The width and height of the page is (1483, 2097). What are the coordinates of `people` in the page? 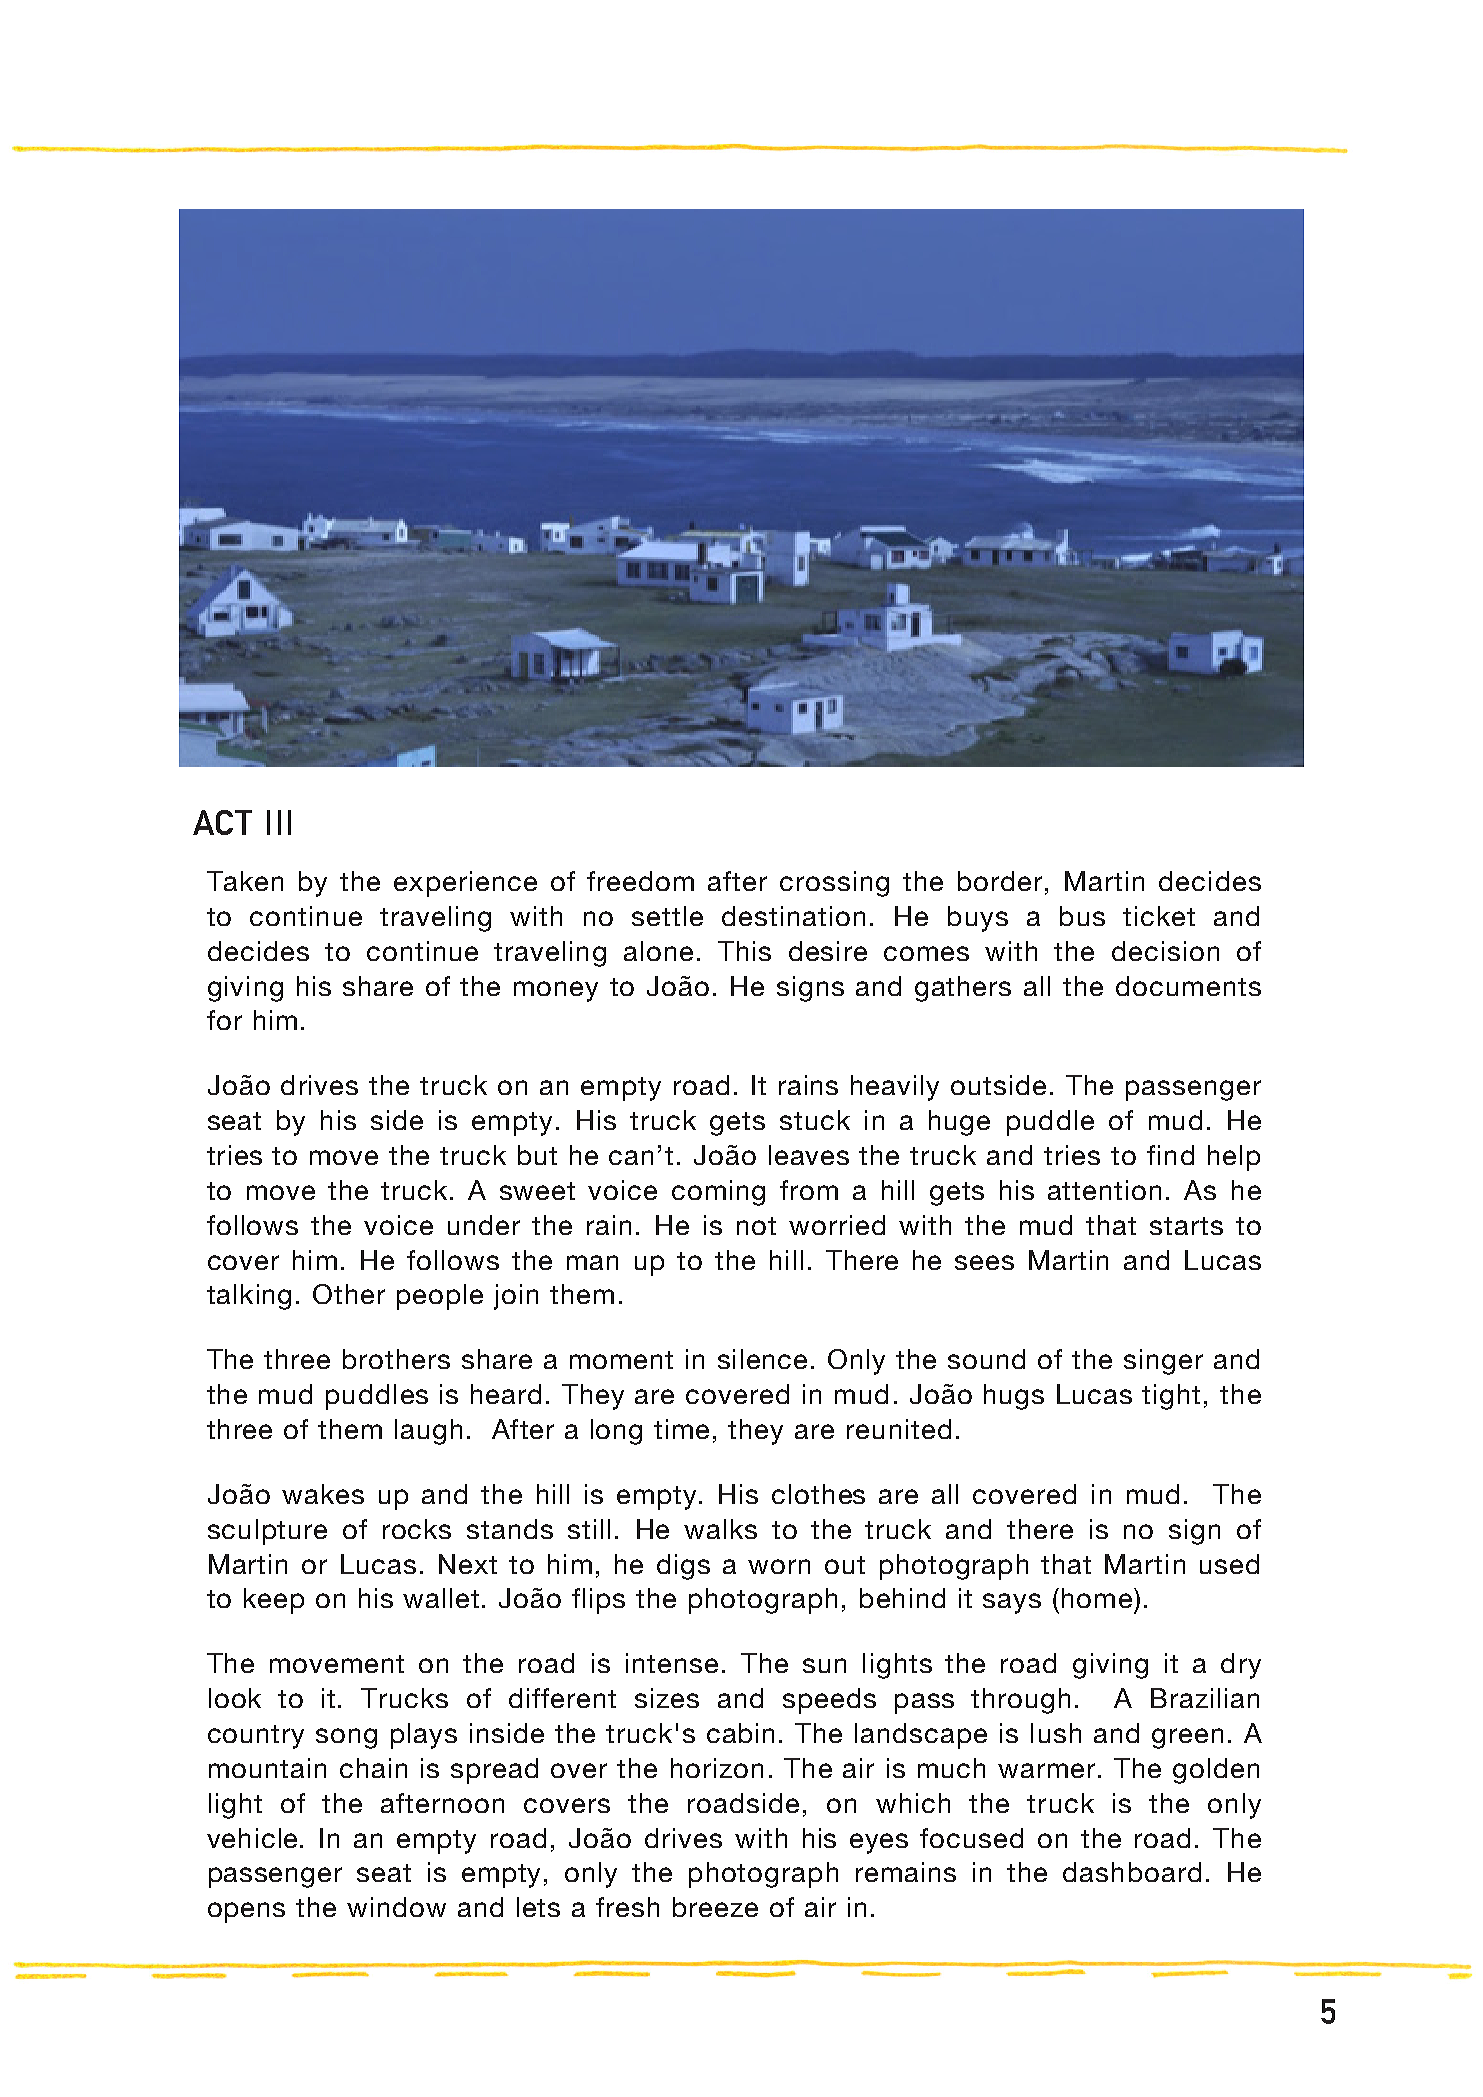 It's located at (440, 1297).
